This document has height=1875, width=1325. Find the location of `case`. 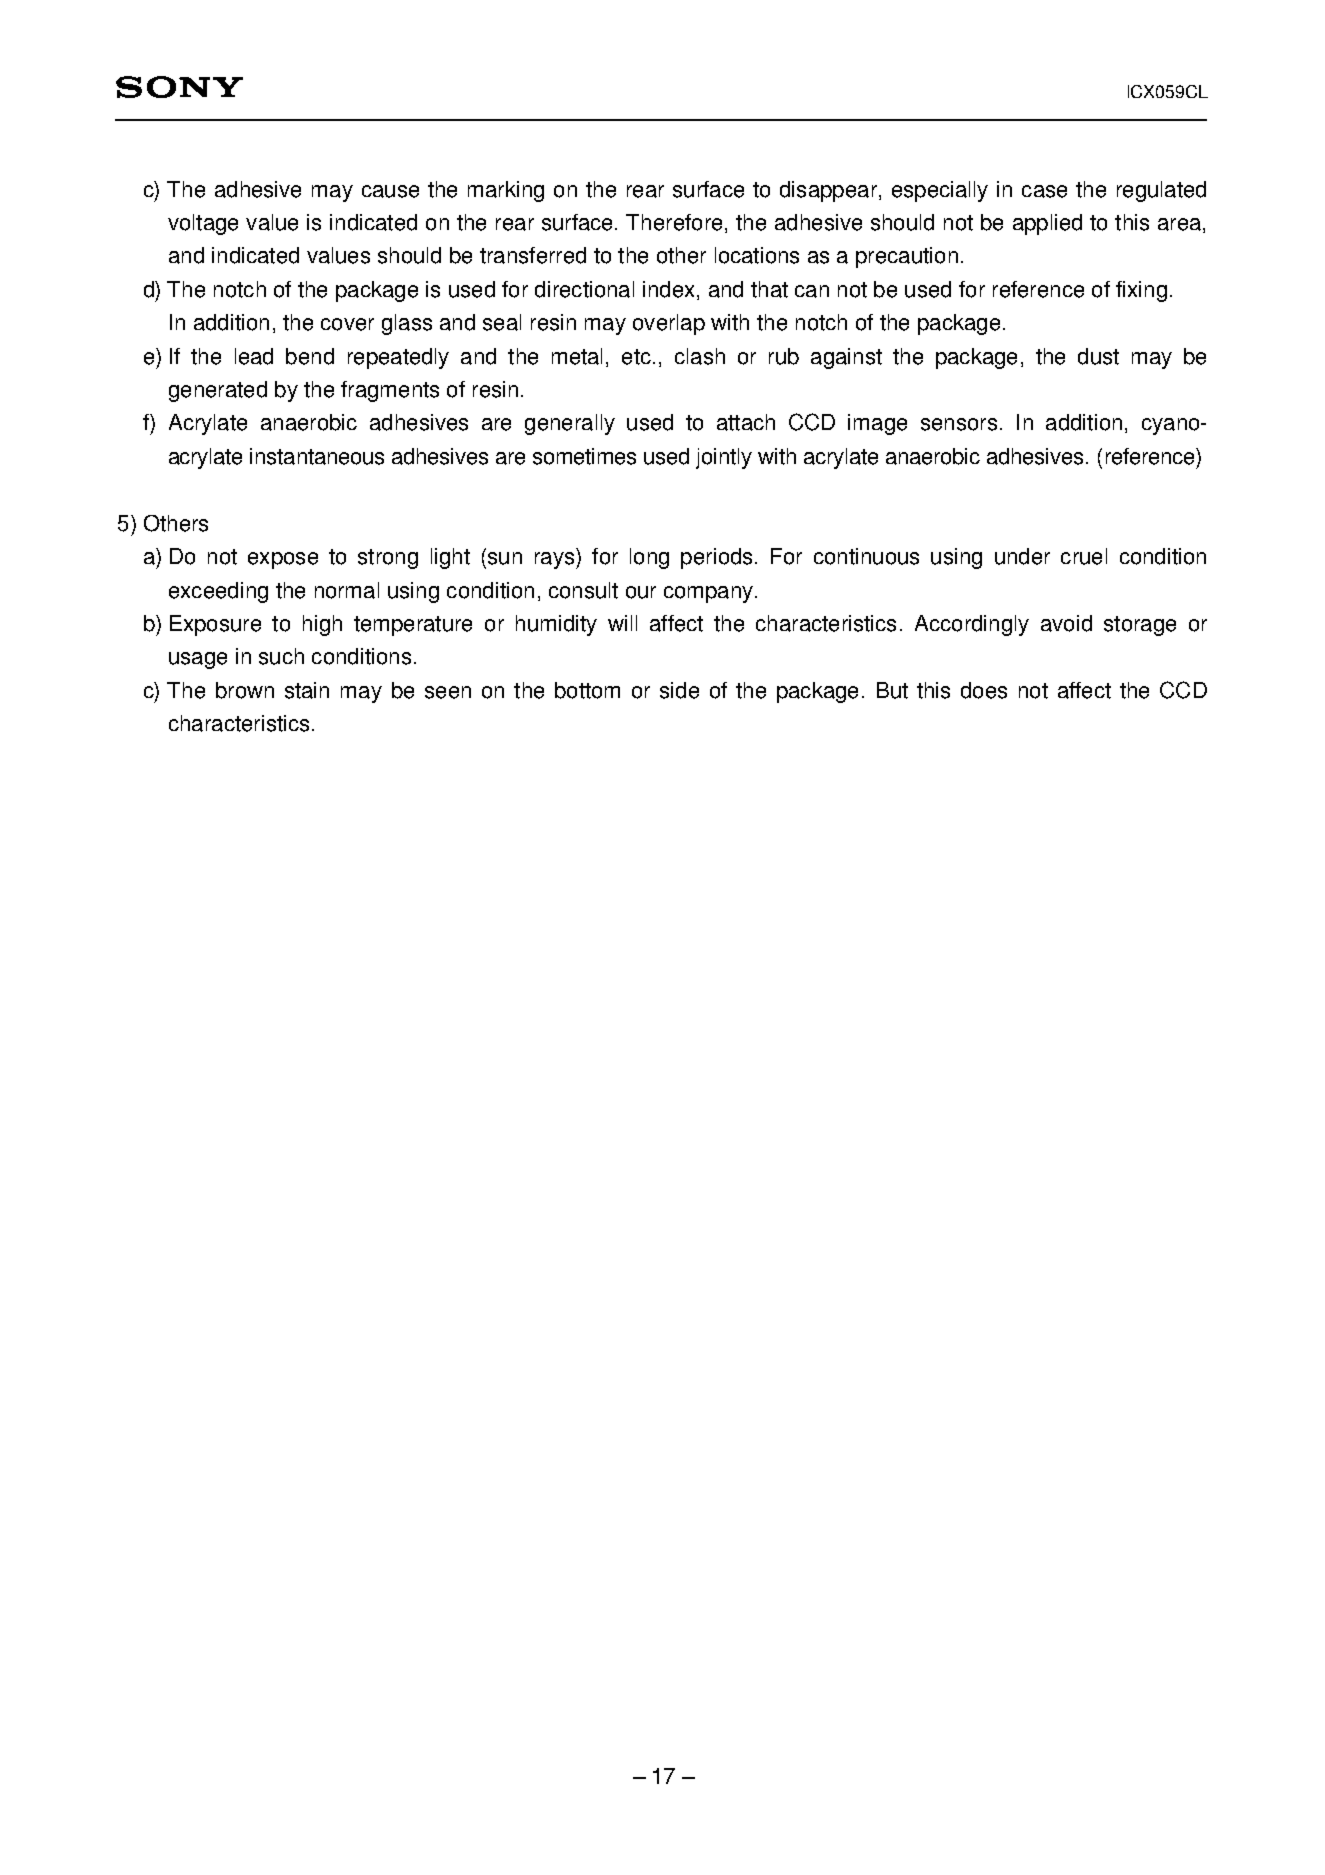

case is located at coordinates (1044, 191).
